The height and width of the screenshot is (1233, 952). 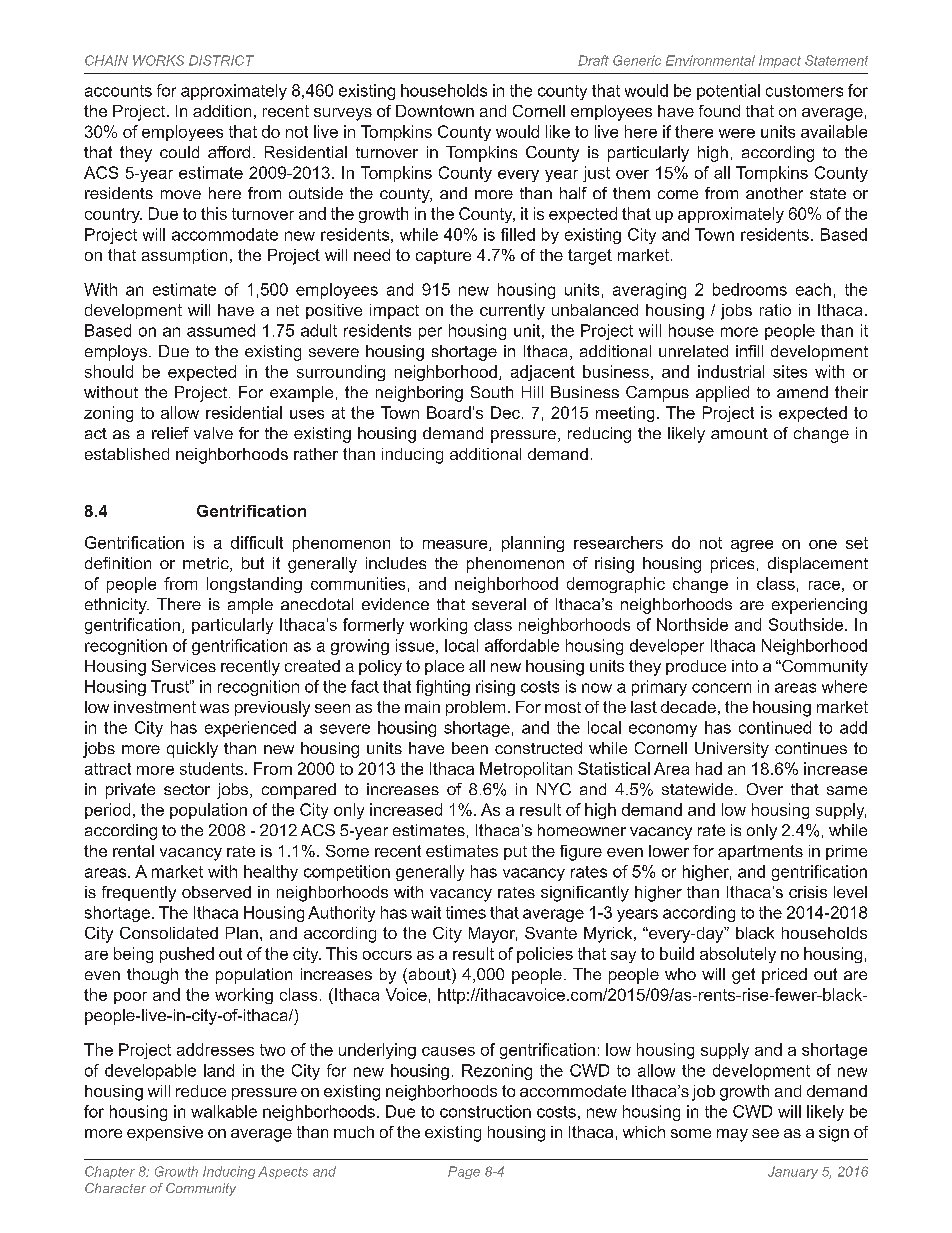 I want to click on Page, so click(x=464, y=1172).
